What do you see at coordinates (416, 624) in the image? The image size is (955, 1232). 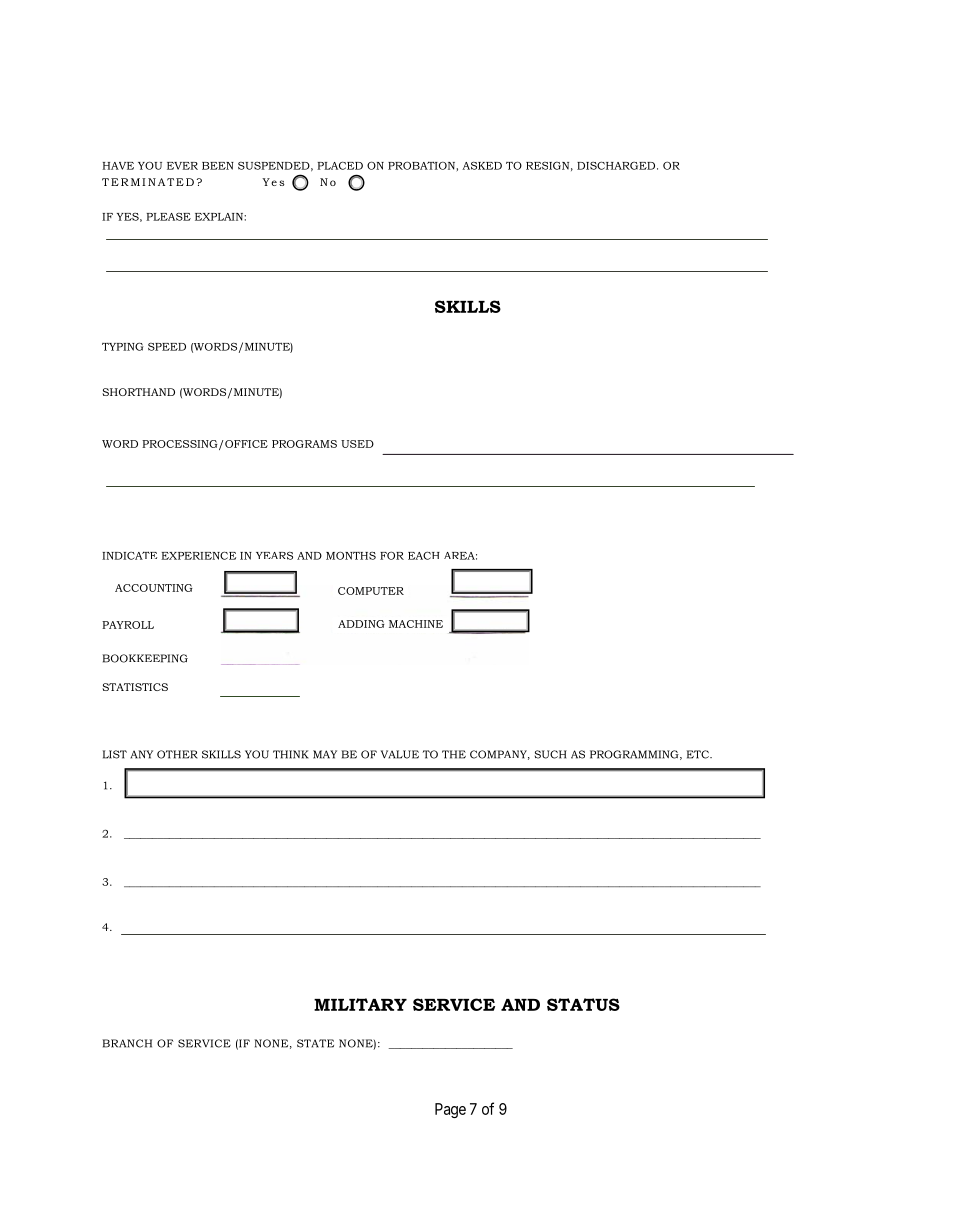 I see `MACHINE` at bounding box center [416, 624].
